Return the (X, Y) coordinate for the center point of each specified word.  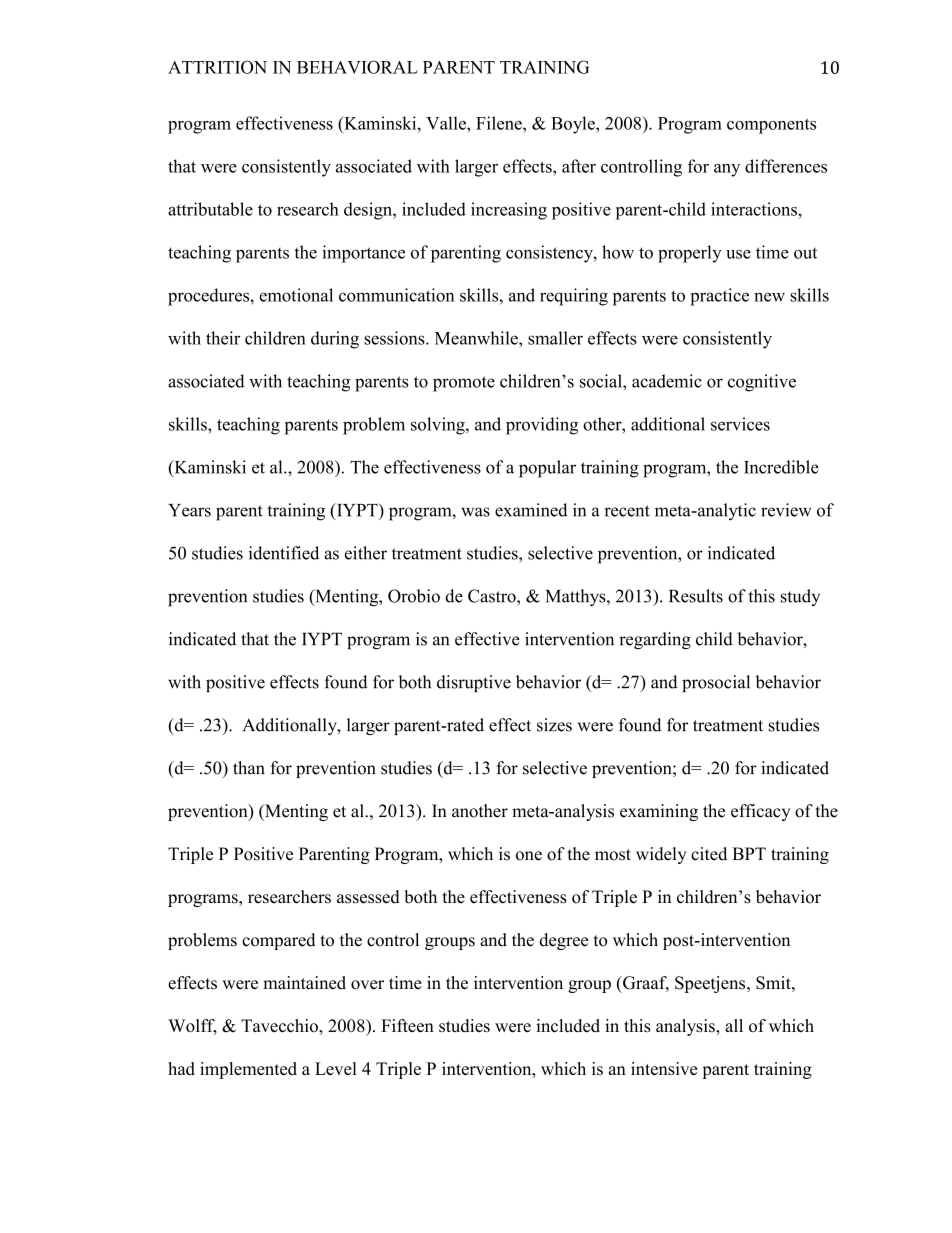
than (249, 768)
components (771, 126)
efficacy (760, 812)
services (740, 424)
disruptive (474, 683)
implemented (248, 1070)
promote (464, 384)
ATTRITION (217, 67)
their (223, 338)
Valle (447, 123)
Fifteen (407, 1026)
